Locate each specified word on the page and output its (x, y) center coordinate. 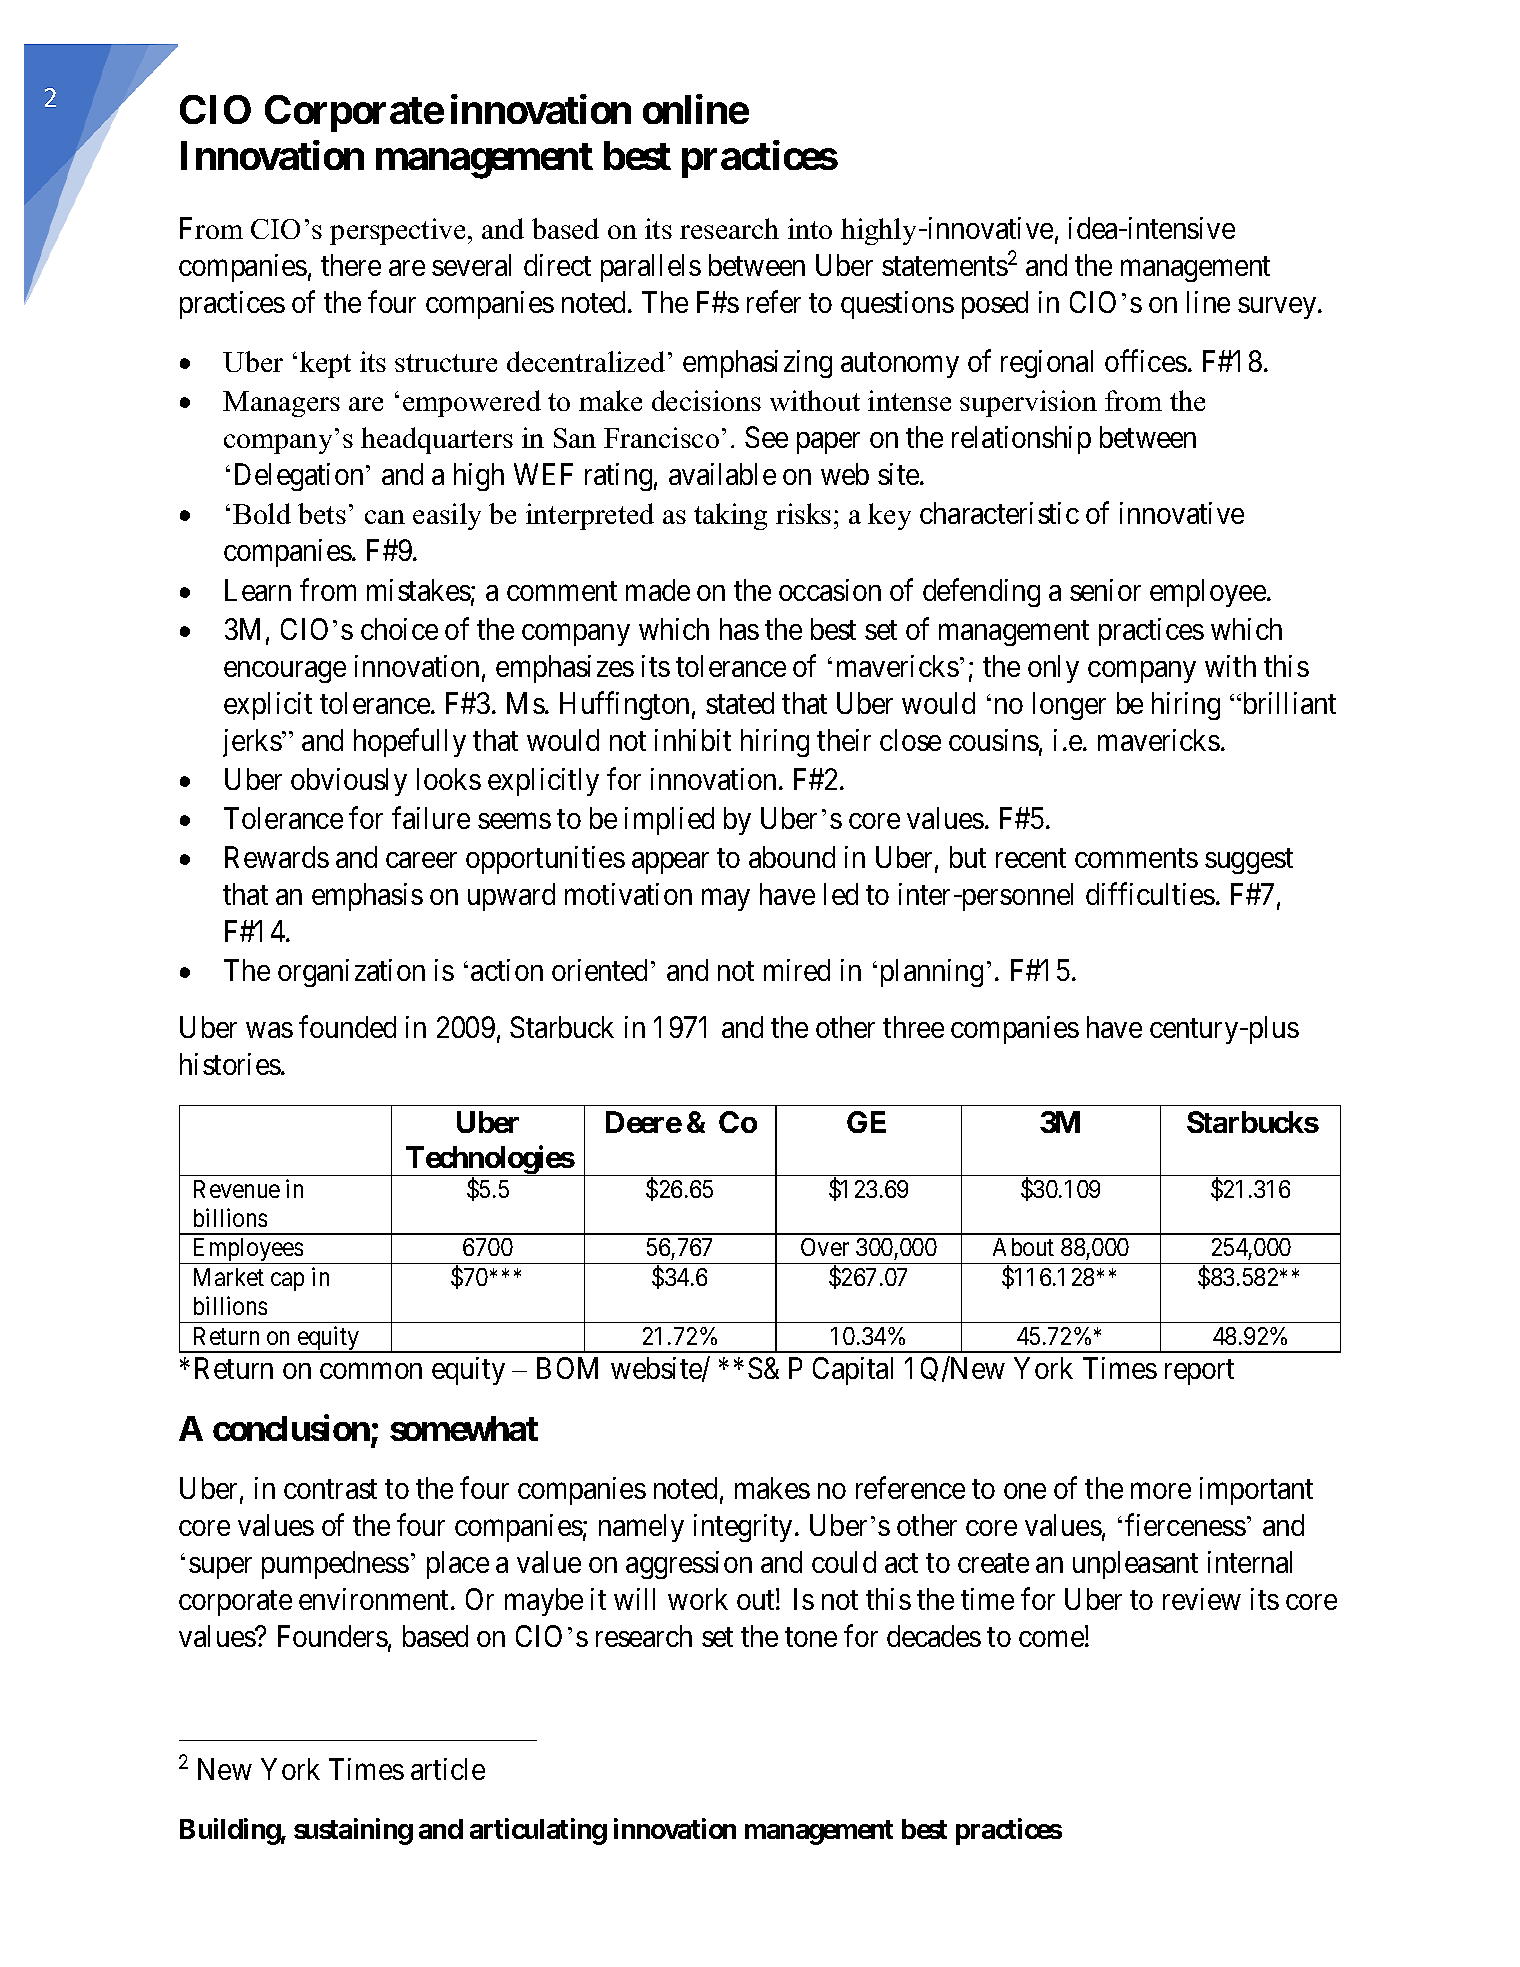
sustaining (353, 1832)
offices (1146, 361)
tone (811, 1637)
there (351, 265)
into (810, 228)
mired (797, 970)
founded (347, 1027)
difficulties (1150, 894)
